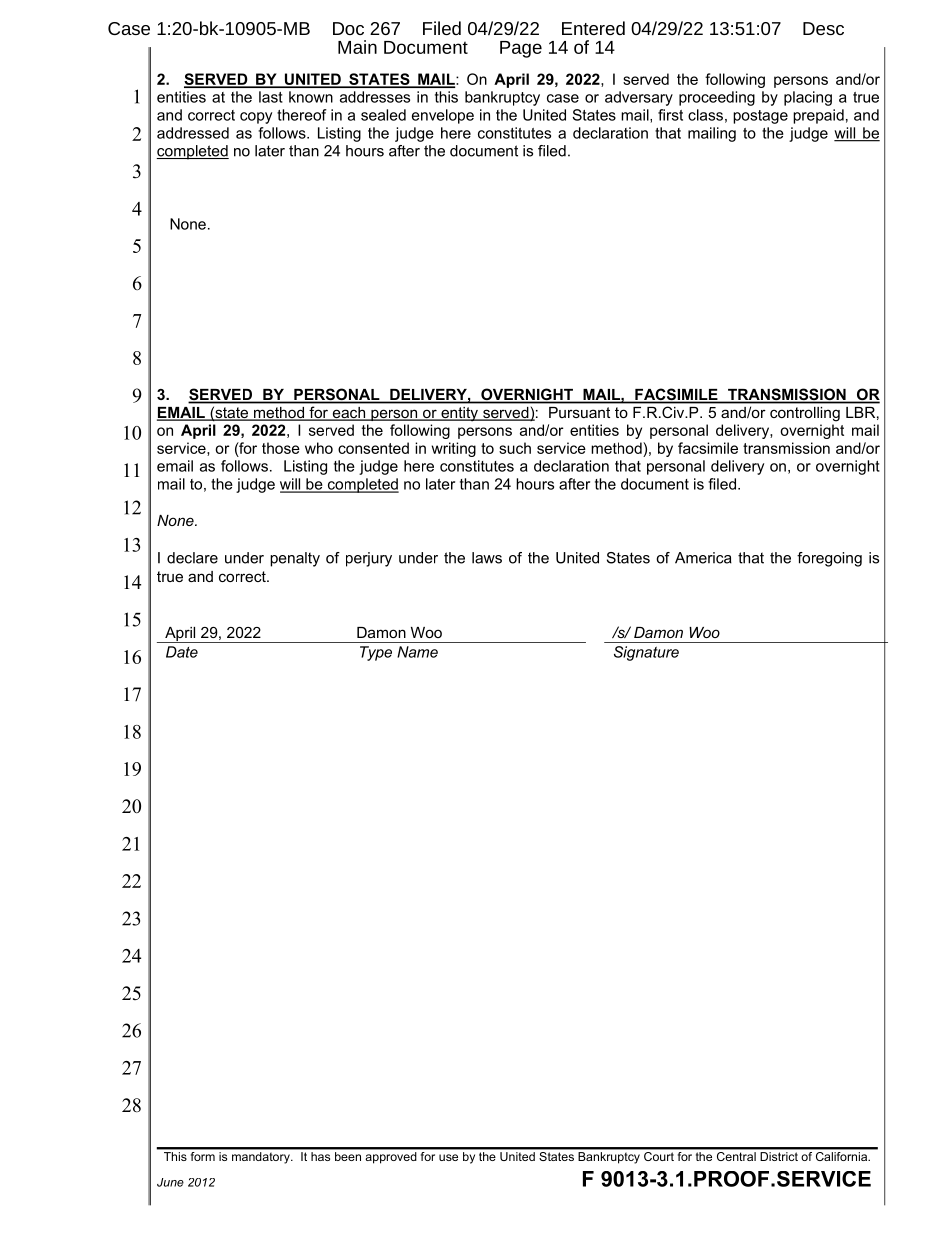  Describe the element at coordinates (521, 49) in the screenshot. I see `Page` at that location.
